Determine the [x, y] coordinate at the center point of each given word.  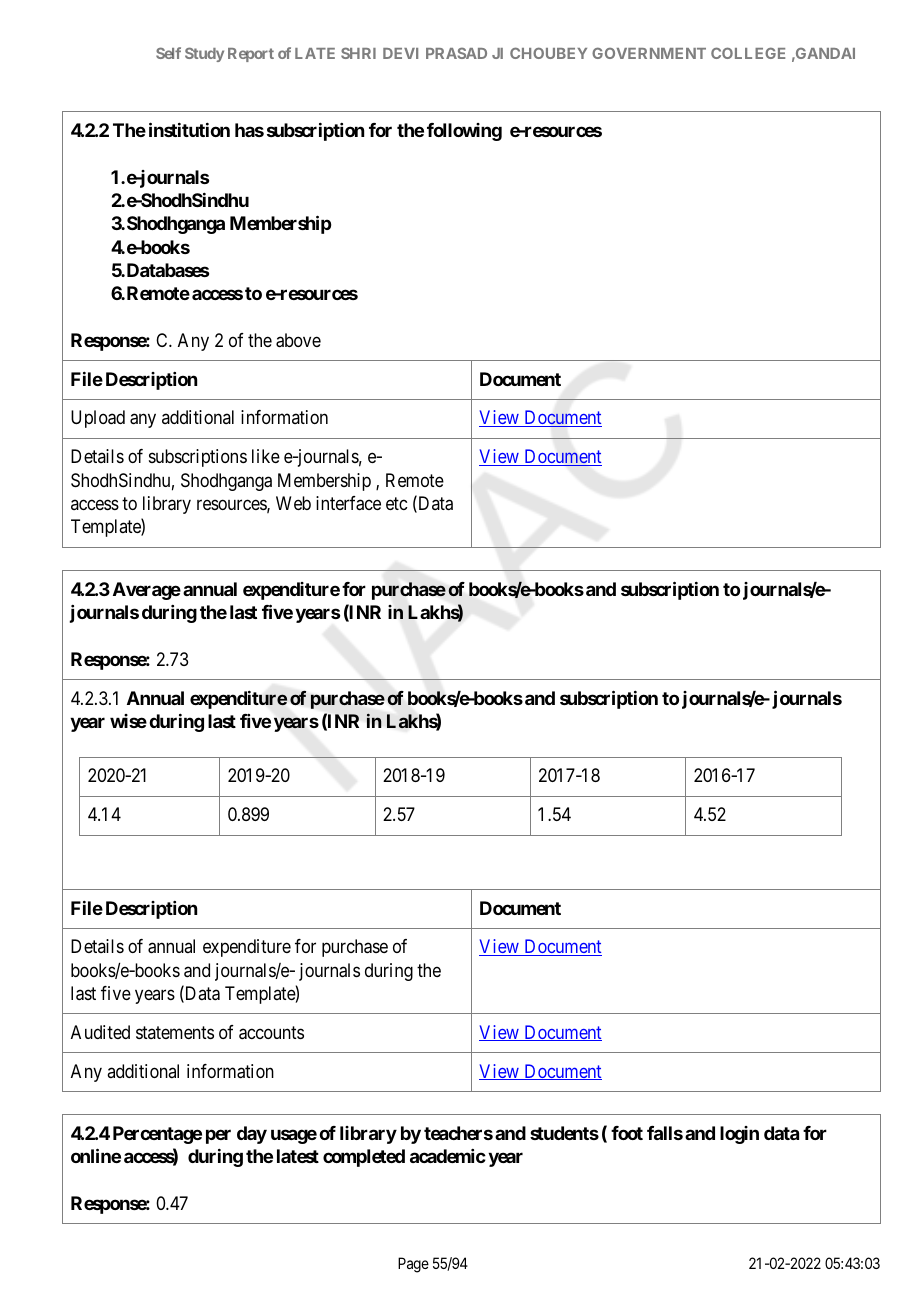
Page [413, 1265]
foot [627, 1133]
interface [348, 503]
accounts [271, 1033]
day [252, 1135]
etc [396, 503]
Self [168, 53]
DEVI [400, 53]
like [266, 456]
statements [175, 1032]
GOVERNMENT [649, 53]
